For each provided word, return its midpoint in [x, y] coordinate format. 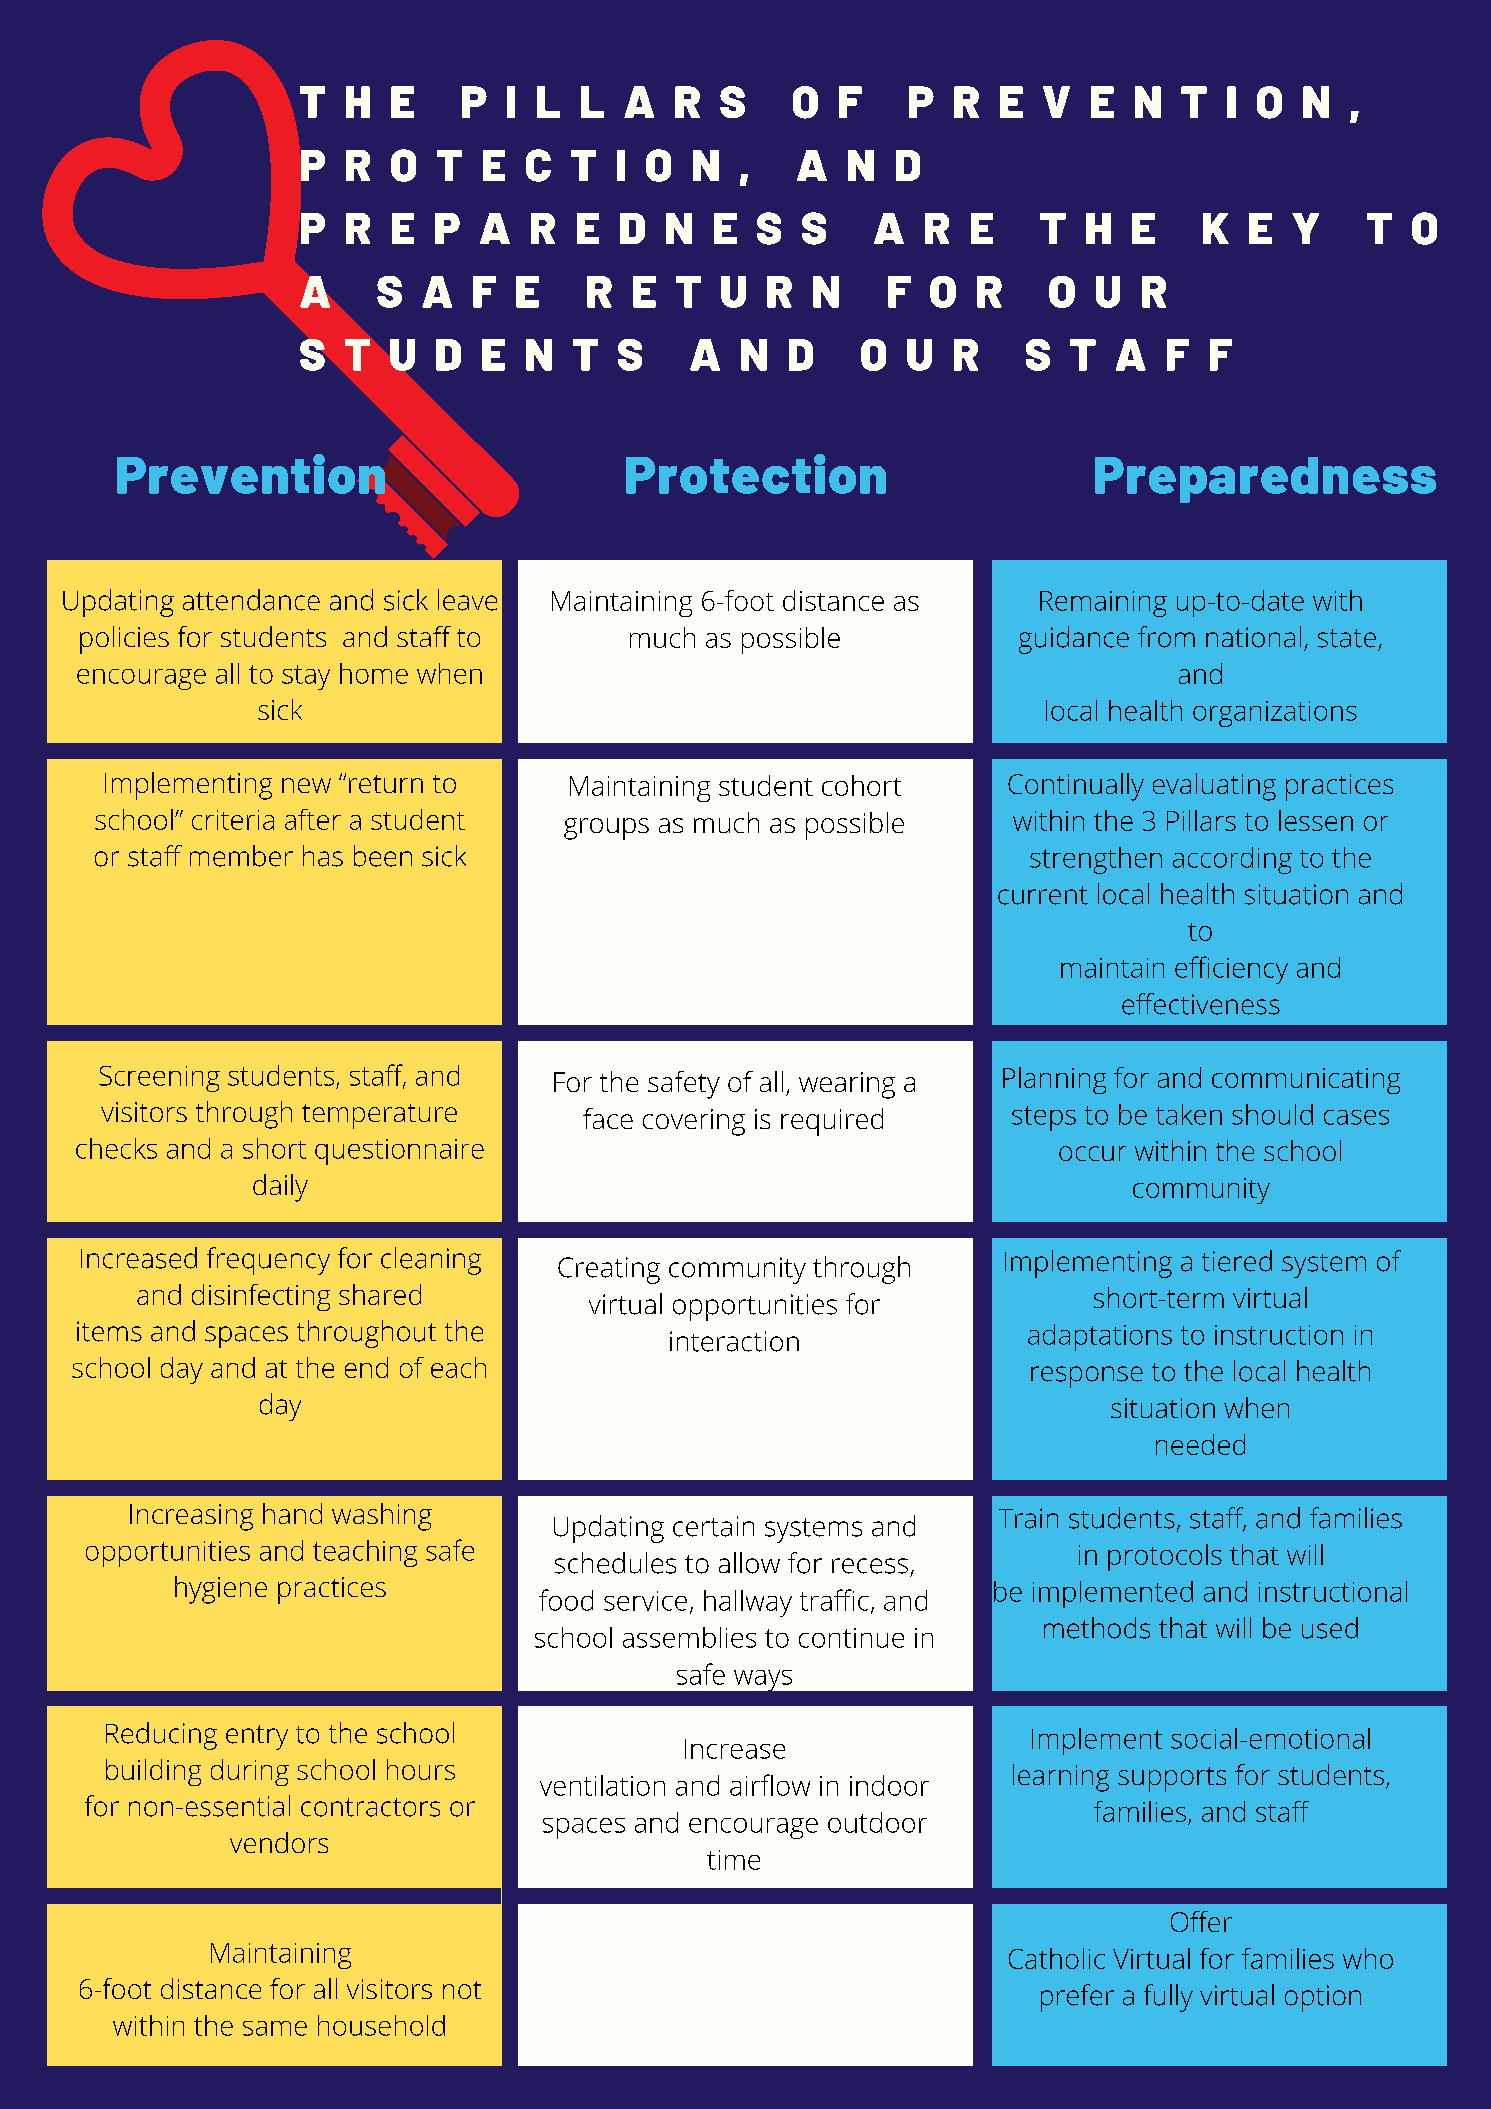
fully [1168, 1998]
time [733, 1860]
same [275, 2028]
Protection [756, 474]
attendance [251, 600]
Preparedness [1265, 480]
